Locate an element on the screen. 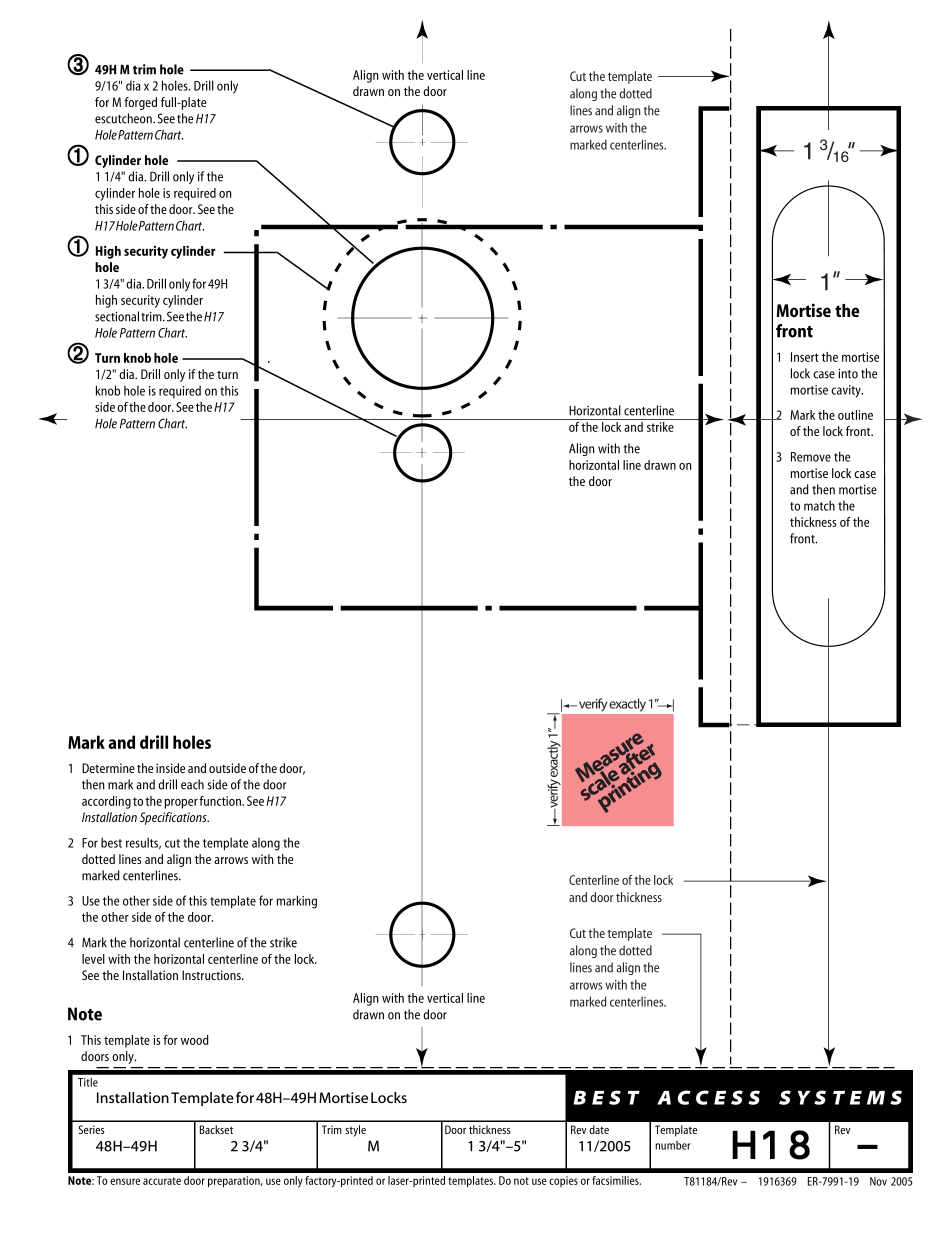 Image resolution: width=952 pixels, height=1233 pixels. Nov is located at coordinates (878, 1181).
